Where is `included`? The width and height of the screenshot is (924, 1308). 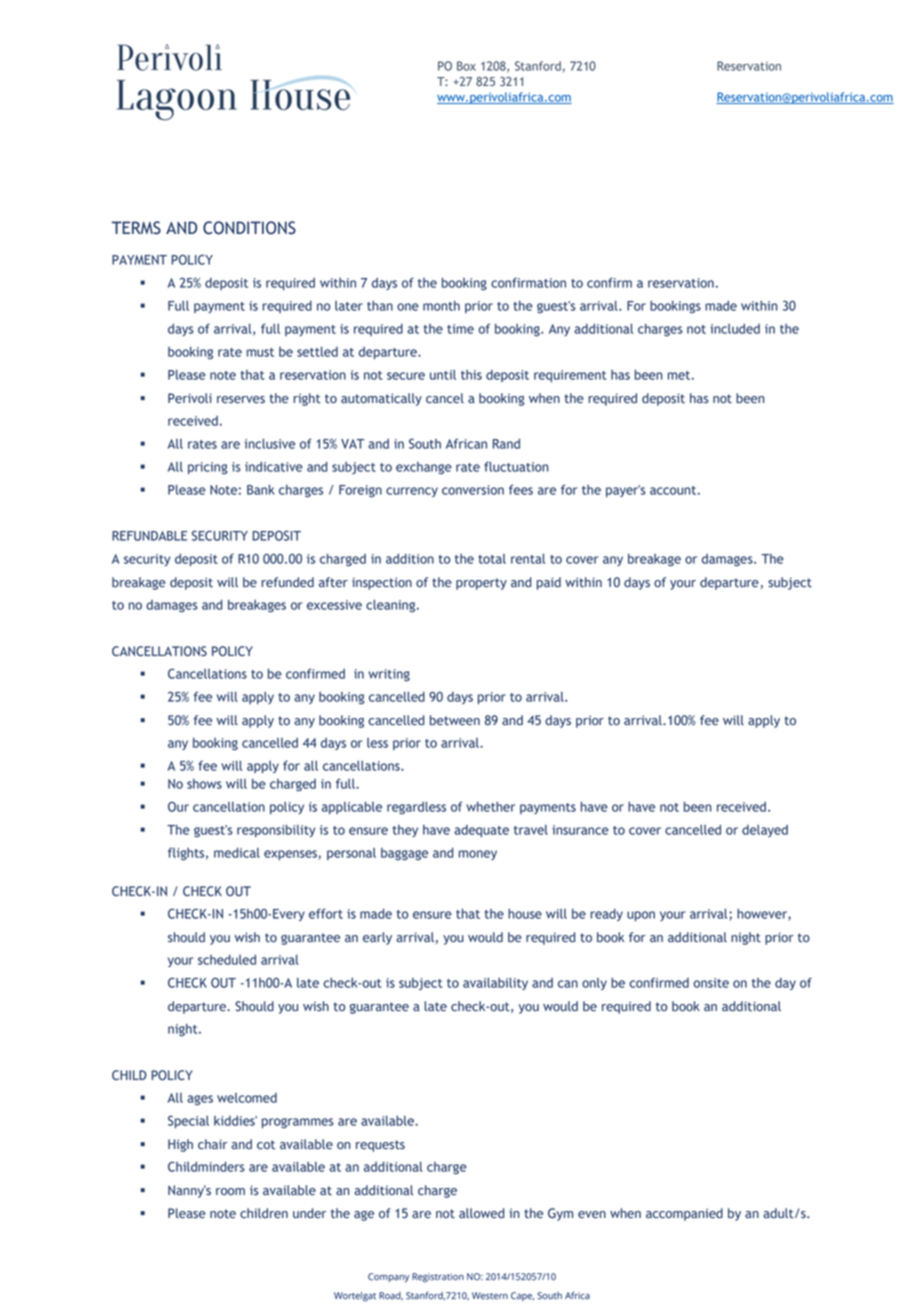 included is located at coordinates (735, 329).
